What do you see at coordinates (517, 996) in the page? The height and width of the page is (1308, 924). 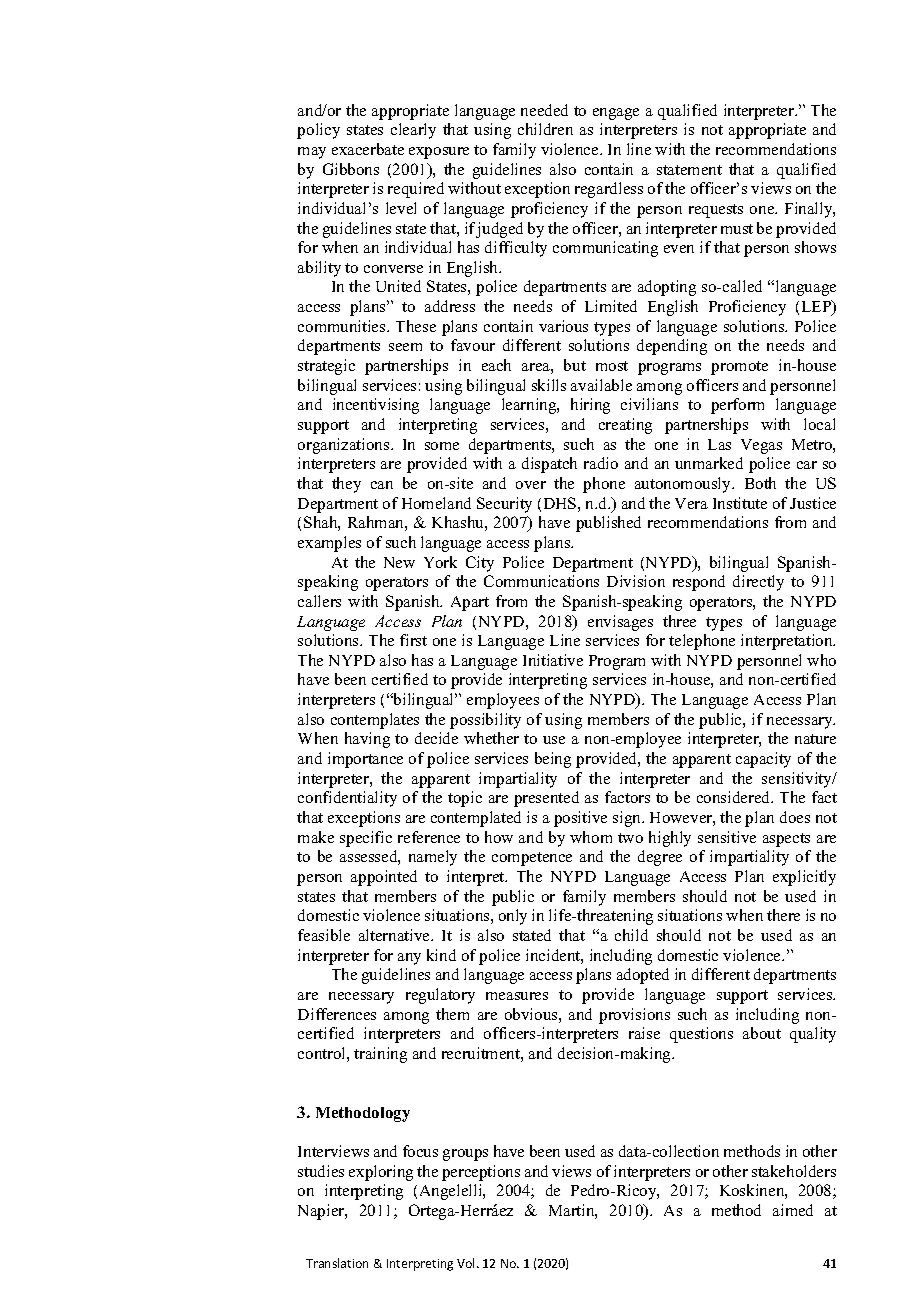 I see `measures` at bounding box center [517, 996].
